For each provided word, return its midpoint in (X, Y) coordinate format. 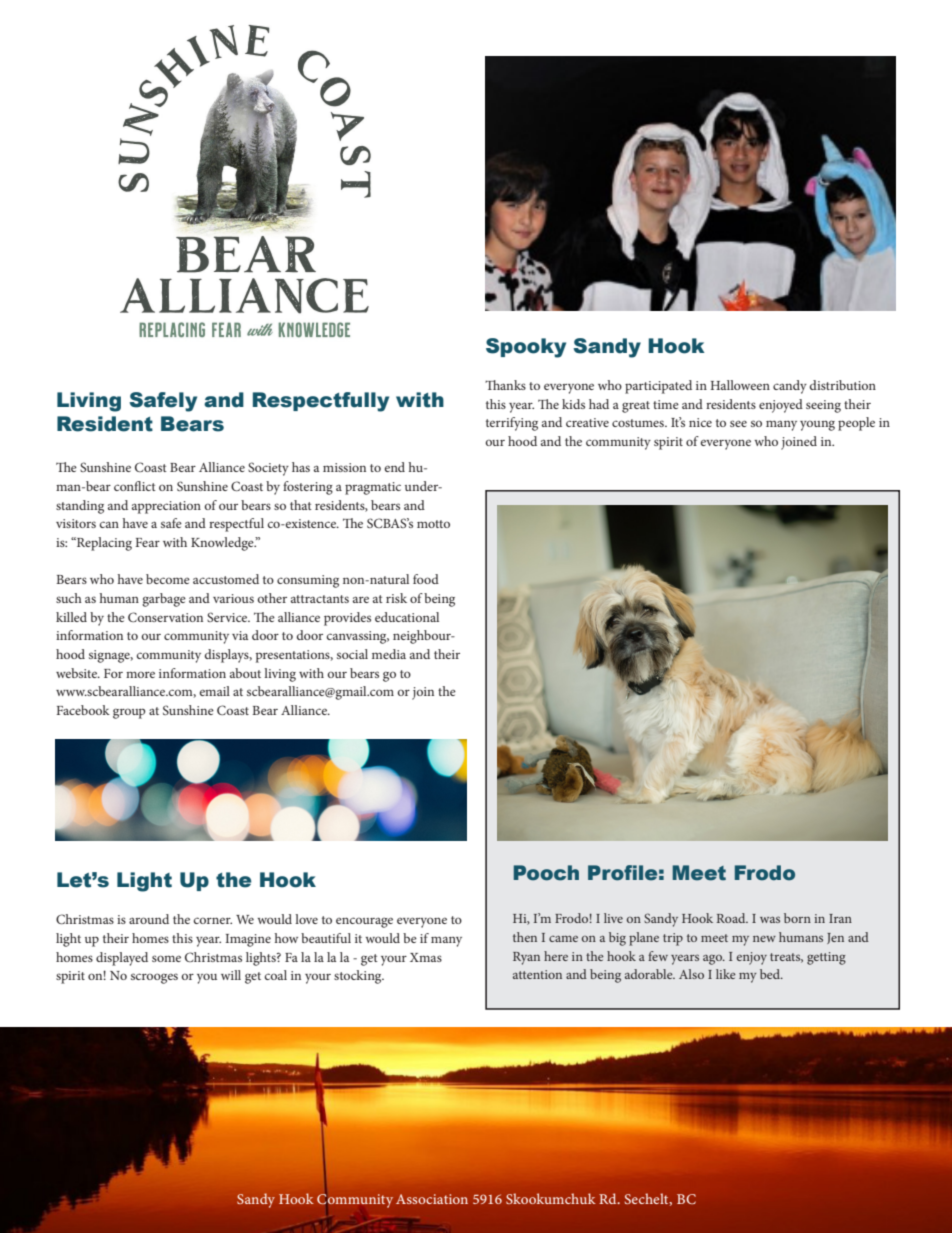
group (129, 713)
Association (432, 1199)
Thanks (505, 385)
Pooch (546, 873)
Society (268, 469)
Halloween (740, 385)
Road (732, 918)
